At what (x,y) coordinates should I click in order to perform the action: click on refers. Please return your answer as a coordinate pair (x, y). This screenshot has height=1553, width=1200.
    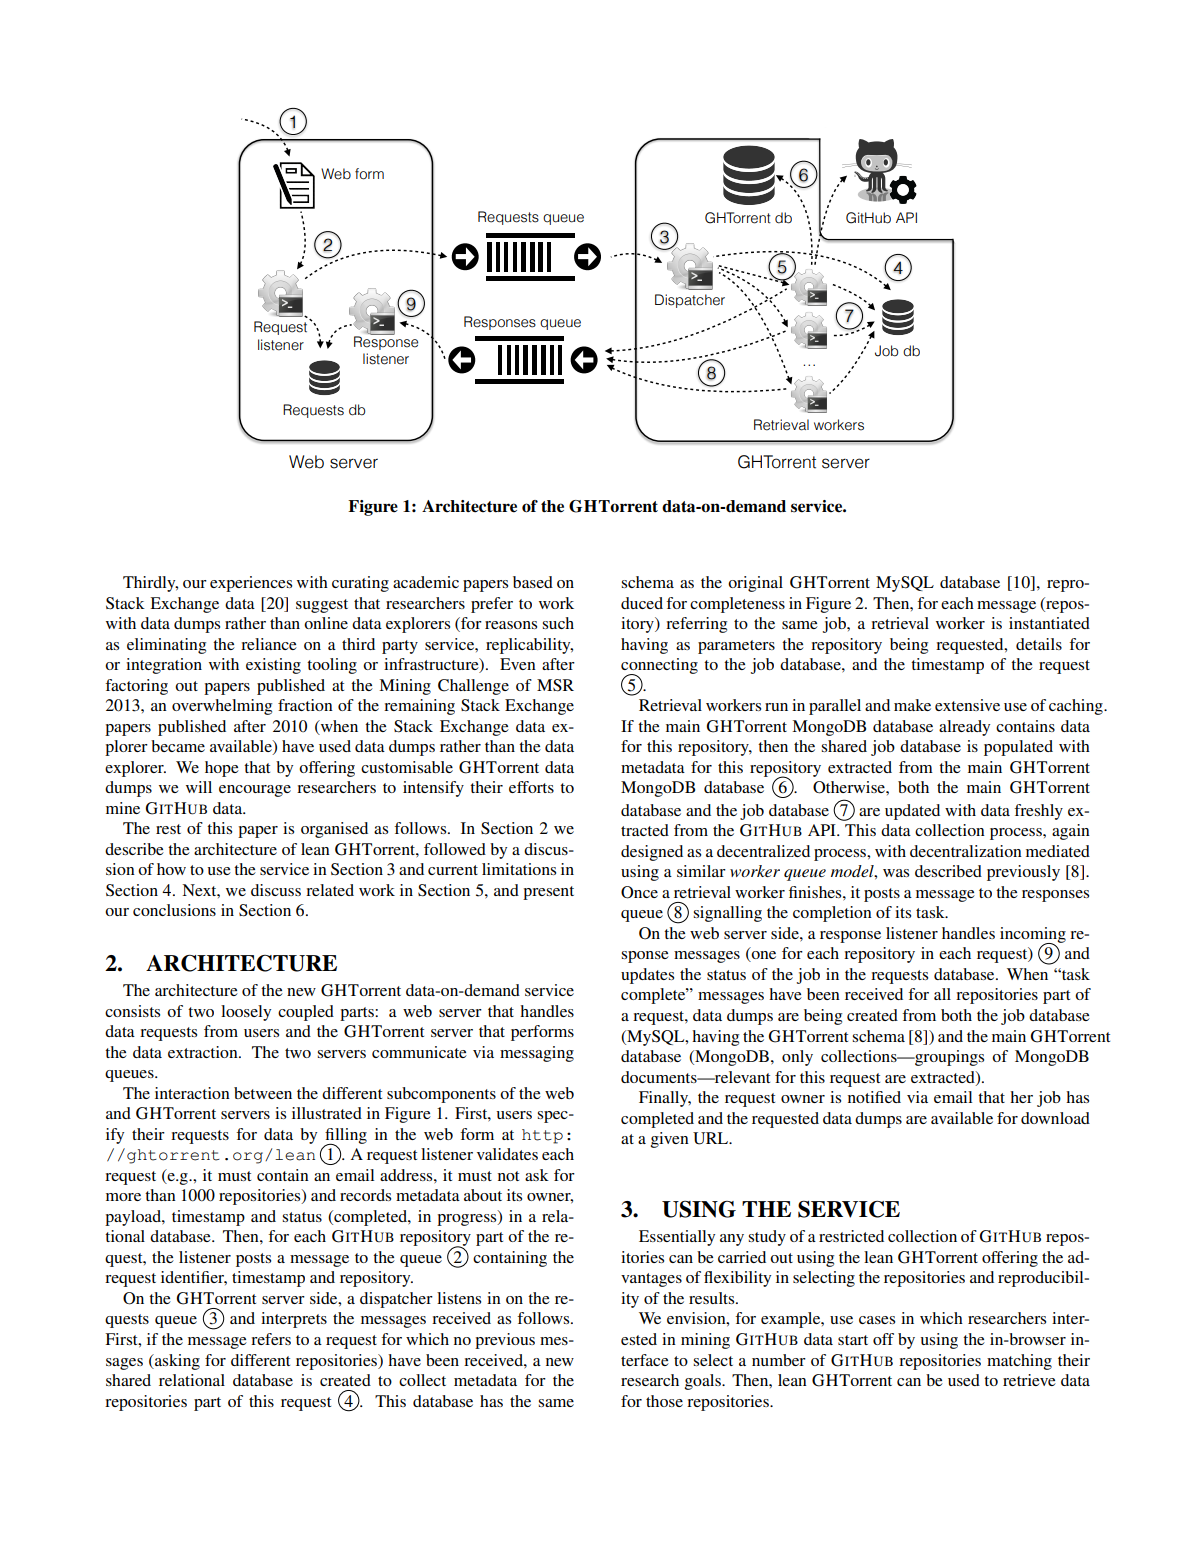
    Looking at the image, I should click on (271, 1339).
